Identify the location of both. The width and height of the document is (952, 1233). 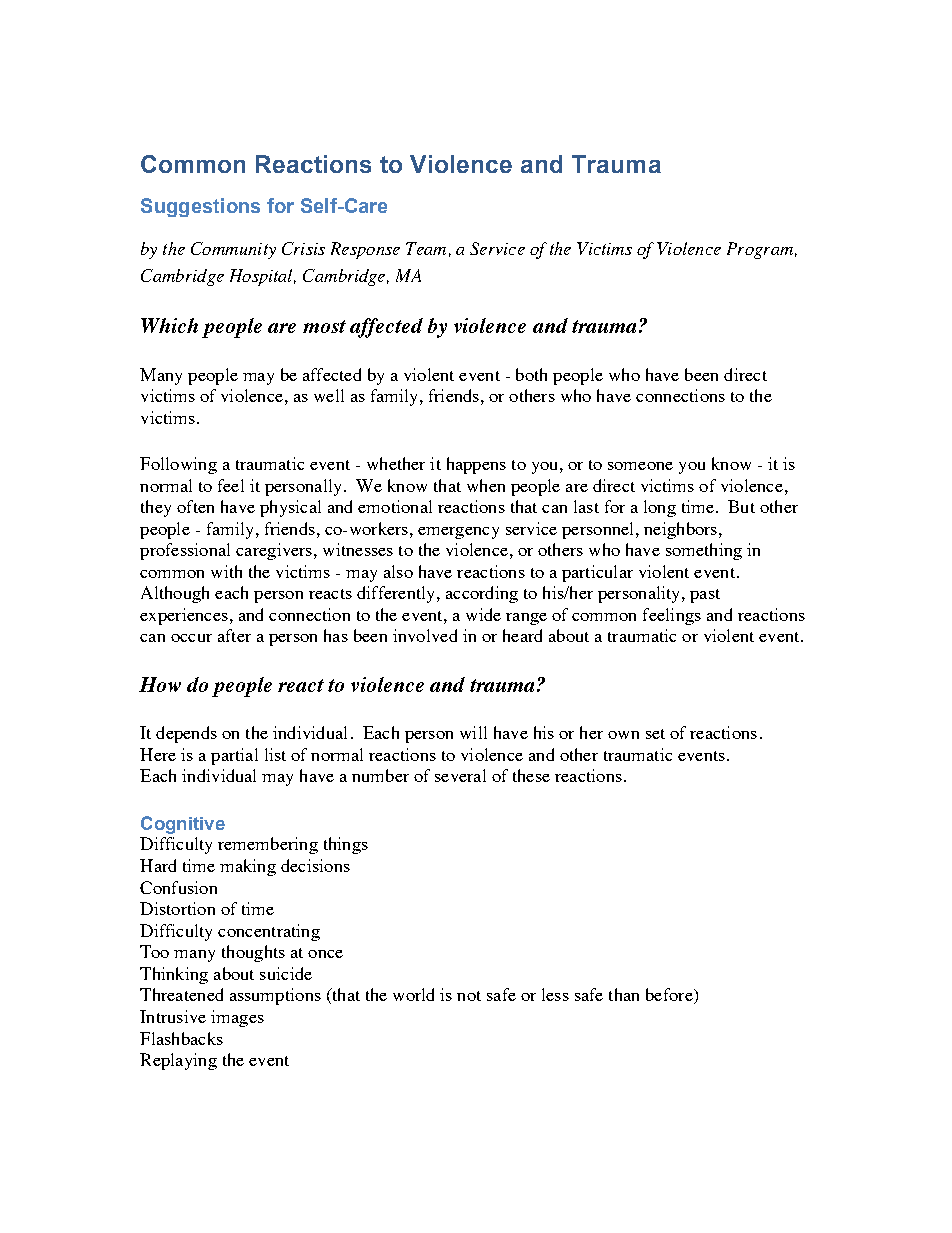
(531, 374).
